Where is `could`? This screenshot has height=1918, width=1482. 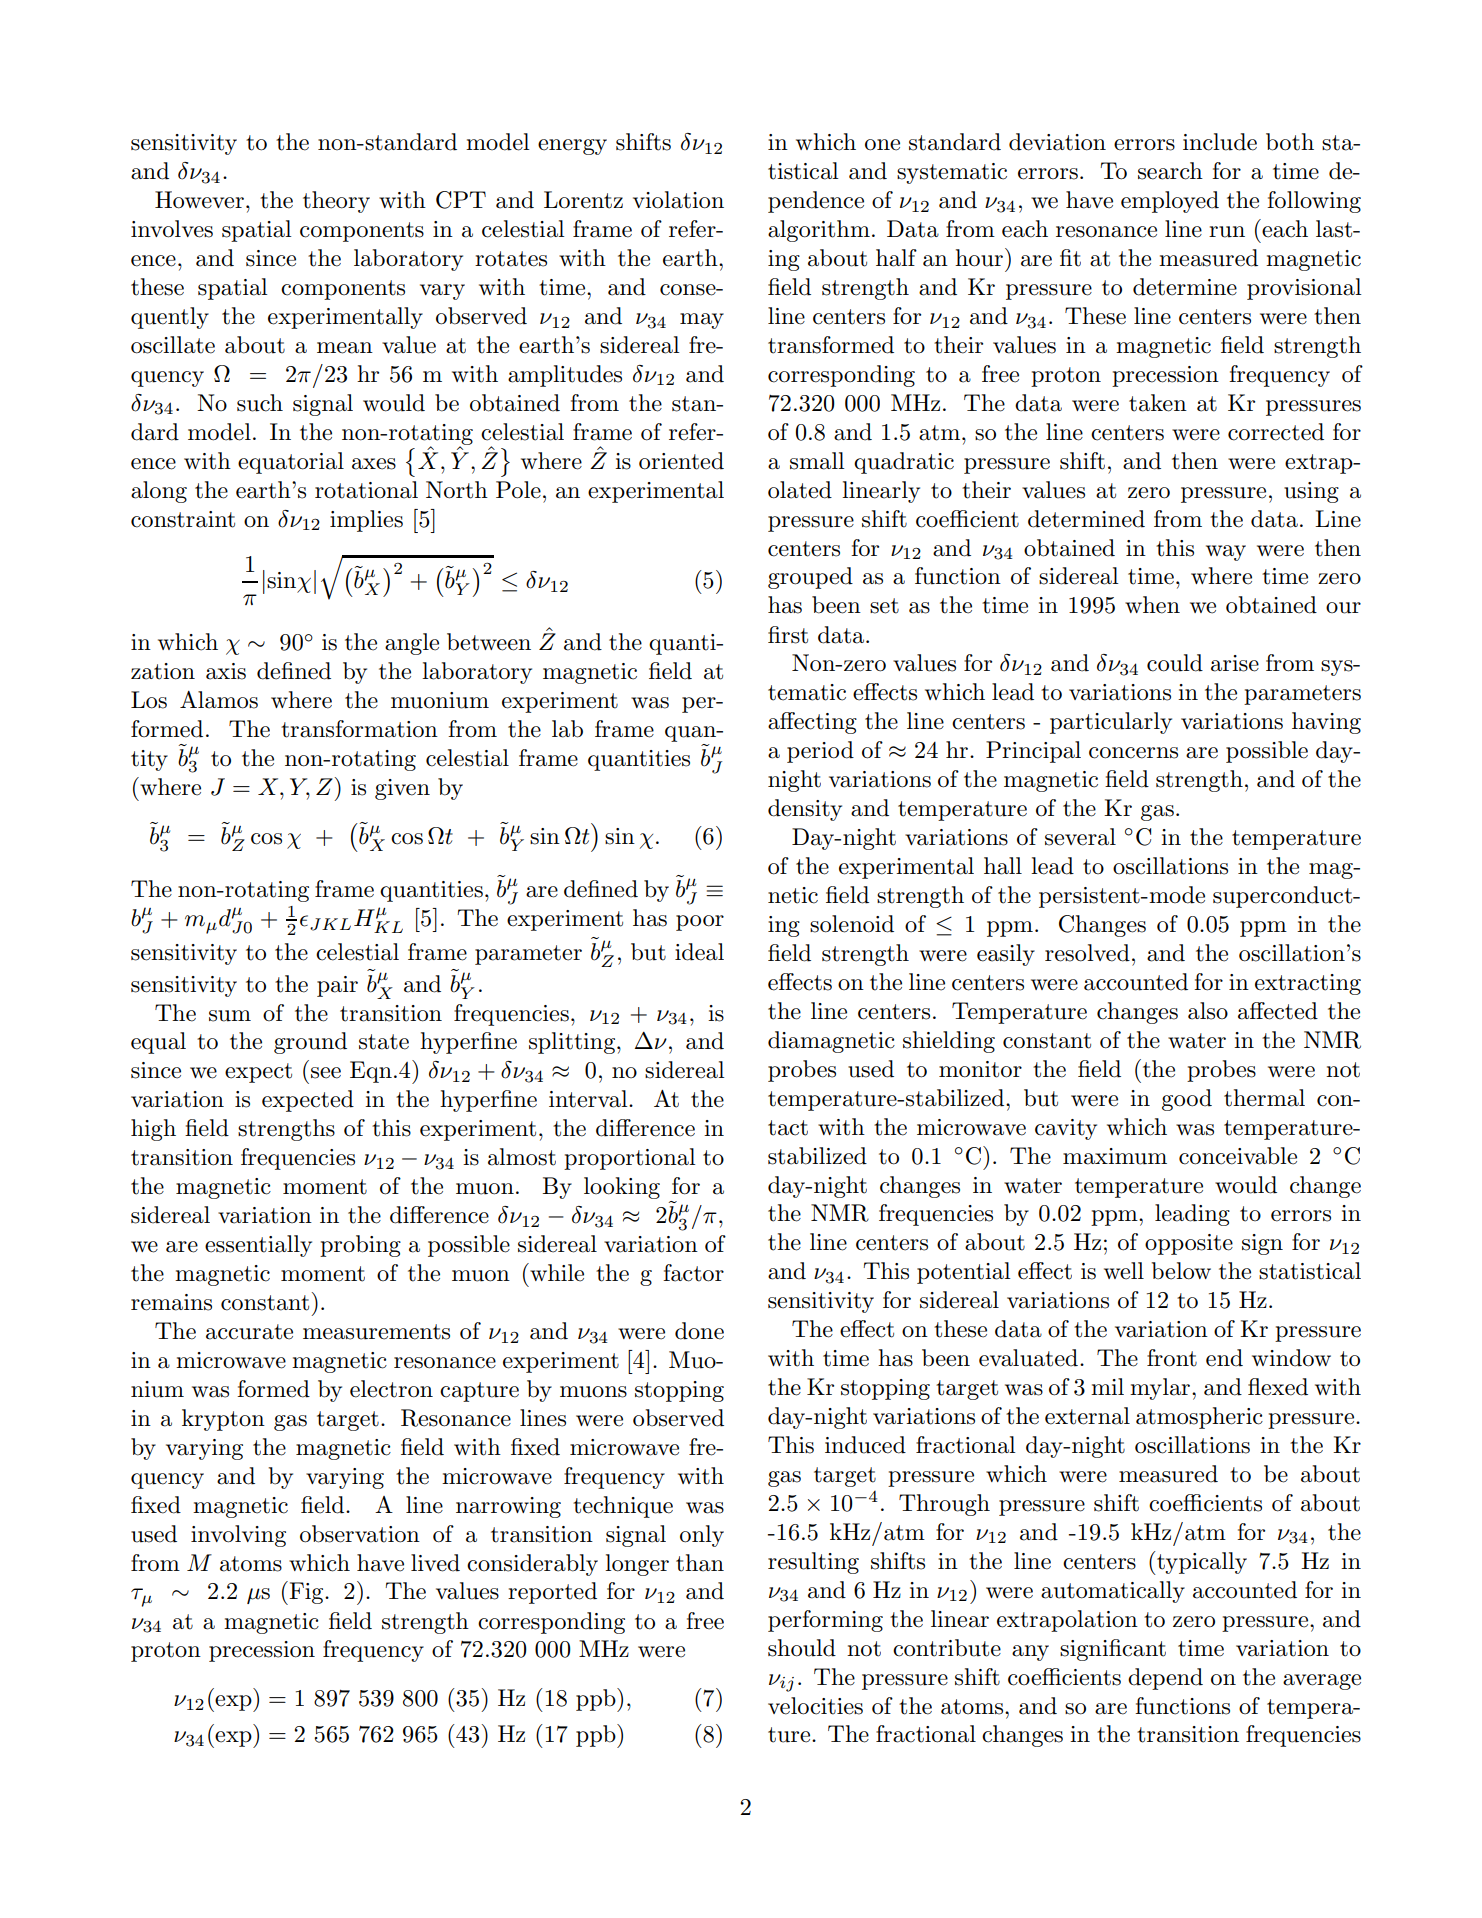 could is located at coordinates (1175, 663).
